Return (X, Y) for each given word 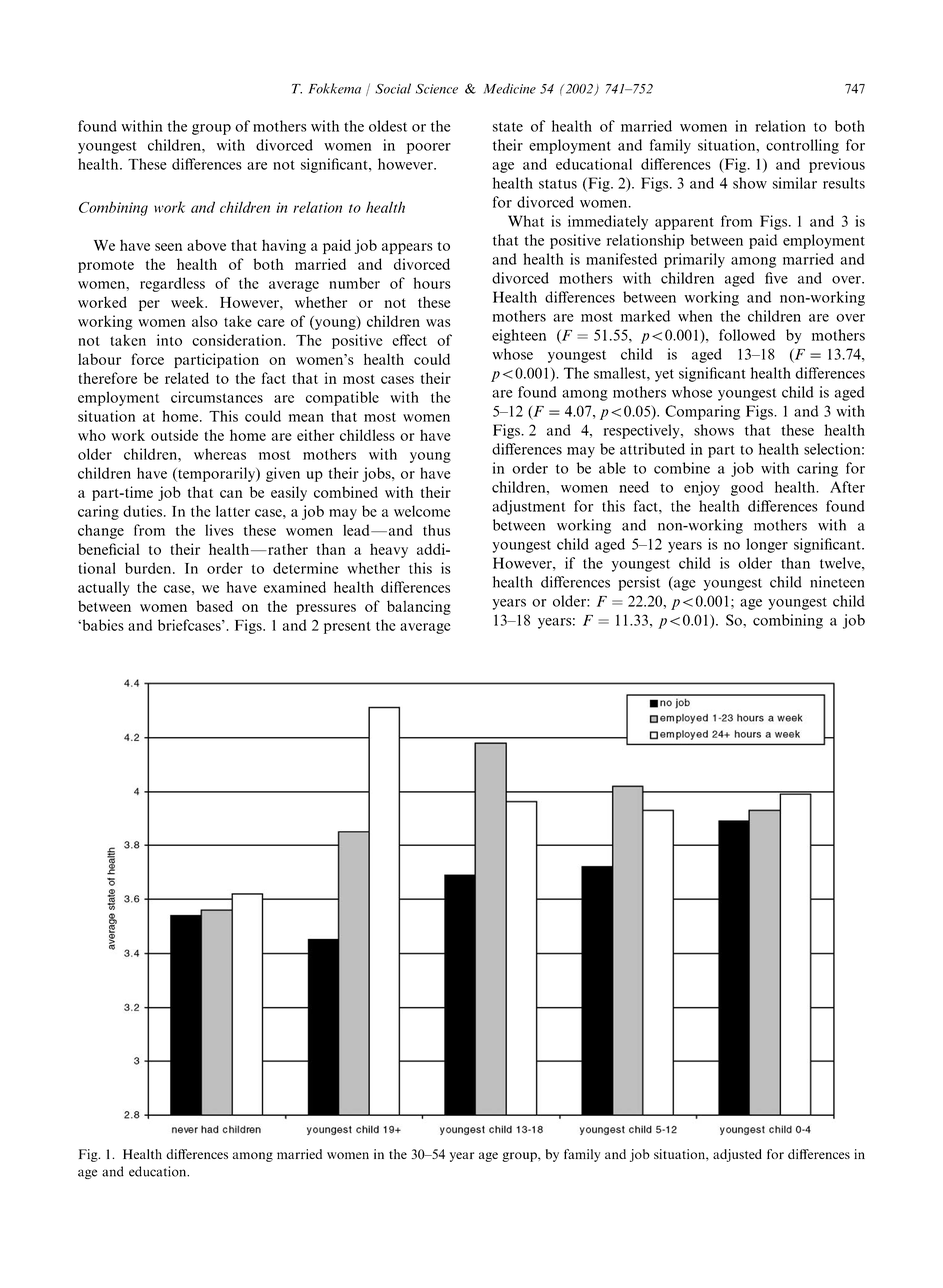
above (206, 245)
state (508, 127)
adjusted (737, 1155)
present (347, 627)
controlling (802, 146)
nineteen (837, 582)
